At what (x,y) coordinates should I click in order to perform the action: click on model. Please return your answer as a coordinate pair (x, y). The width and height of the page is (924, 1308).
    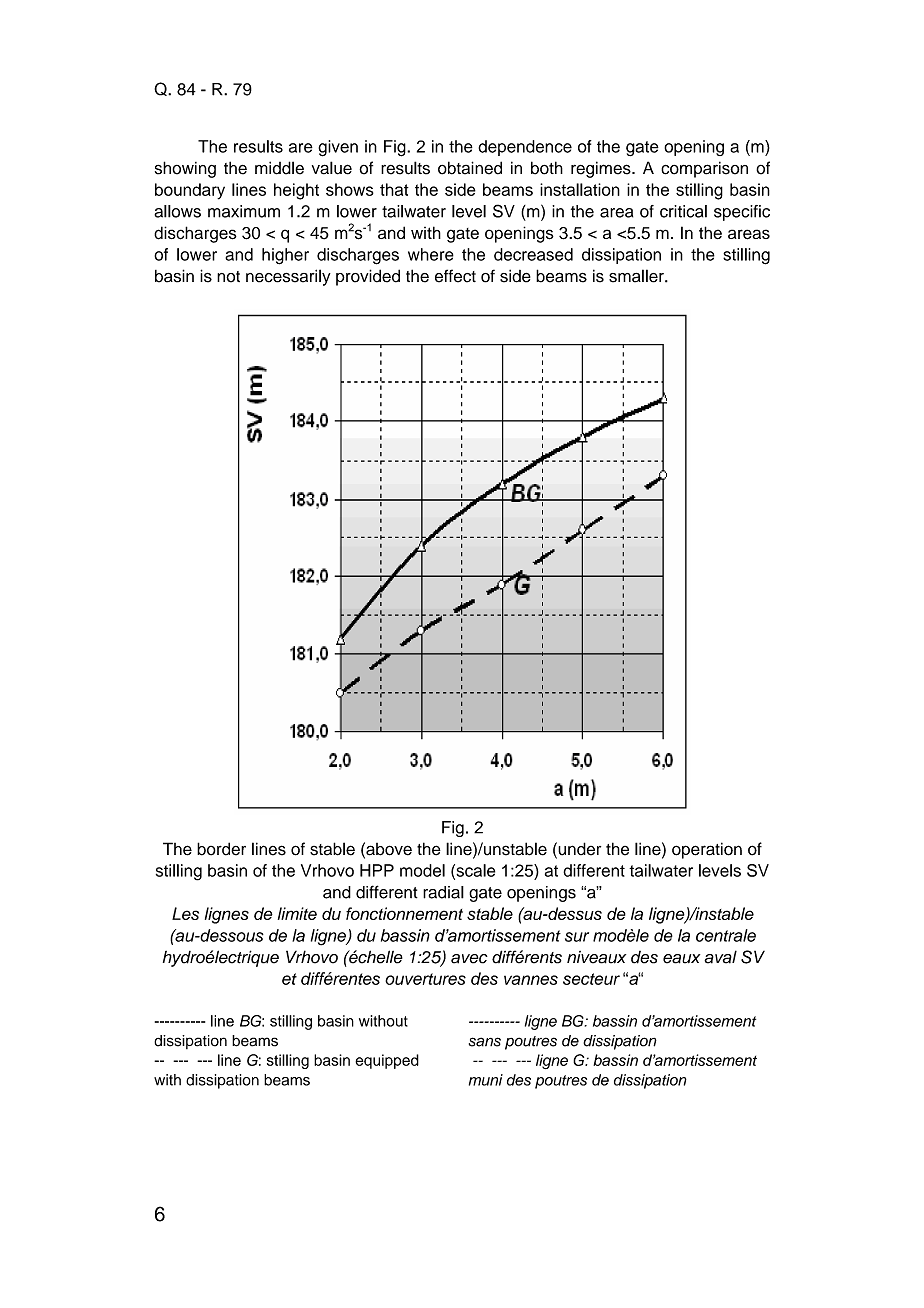
    Looking at the image, I should click on (422, 870).
